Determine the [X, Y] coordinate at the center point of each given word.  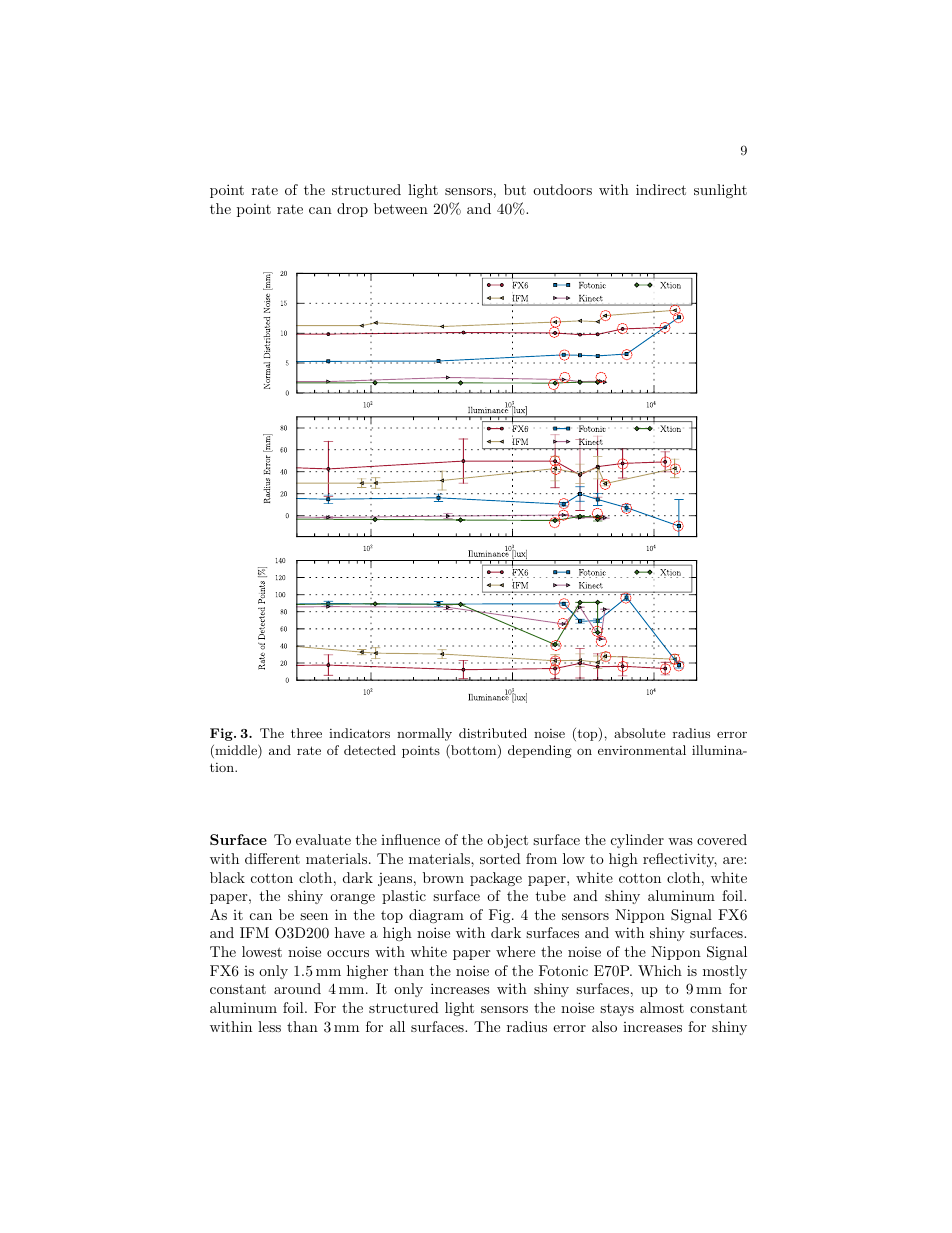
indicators [359, 733]
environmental [642, 750]
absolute [639, 733]
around [297, 988]
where [515, 951]
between [401, 208]
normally [424, 734]
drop [352, 210]
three [306, 733]
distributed [493, 733]
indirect [661, 189]
